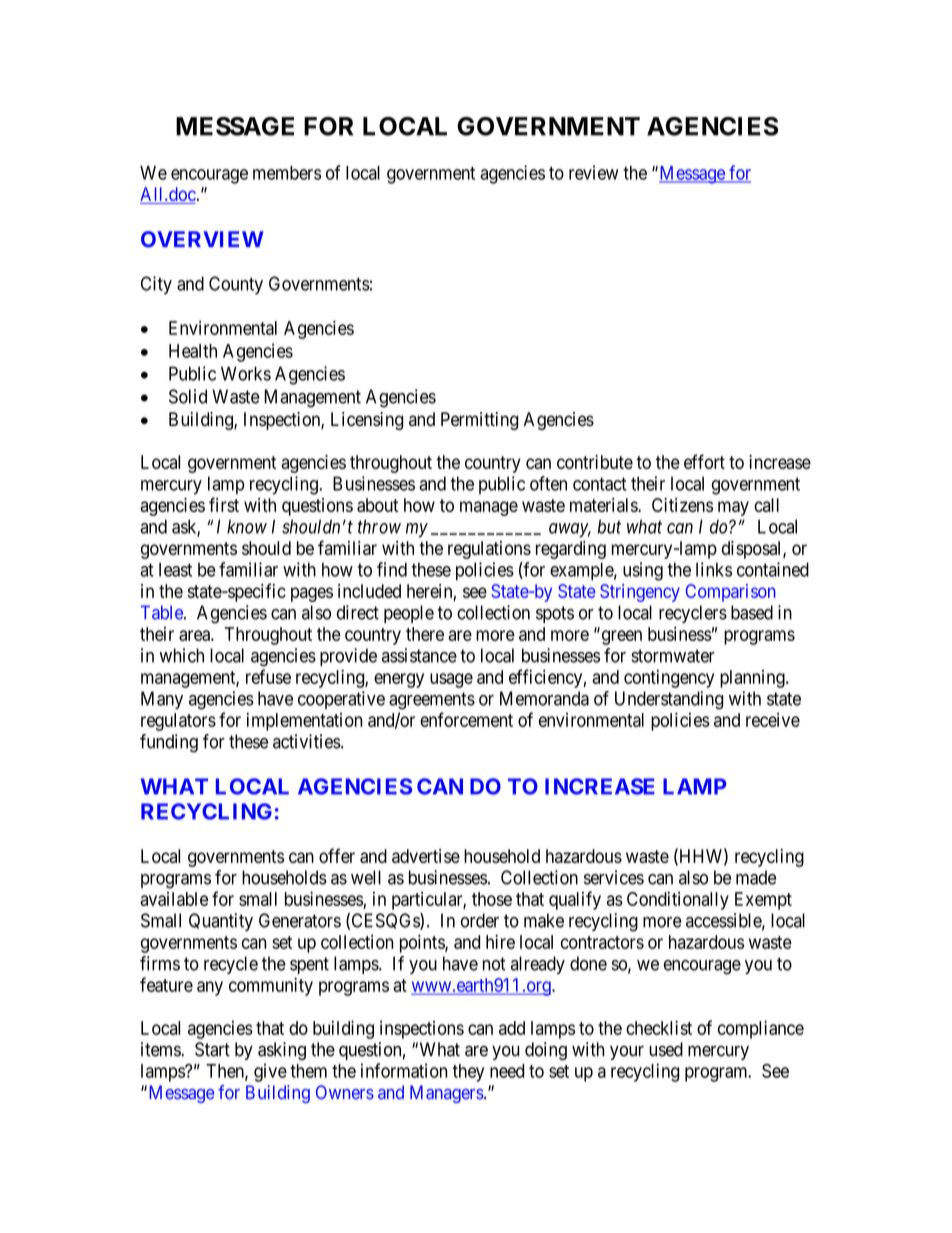 This screenshot has height=1233, width=952. What do you see at coordinates (188, 396) in the screenshot?
I see `Solid` at bounding box center [188, 396].
